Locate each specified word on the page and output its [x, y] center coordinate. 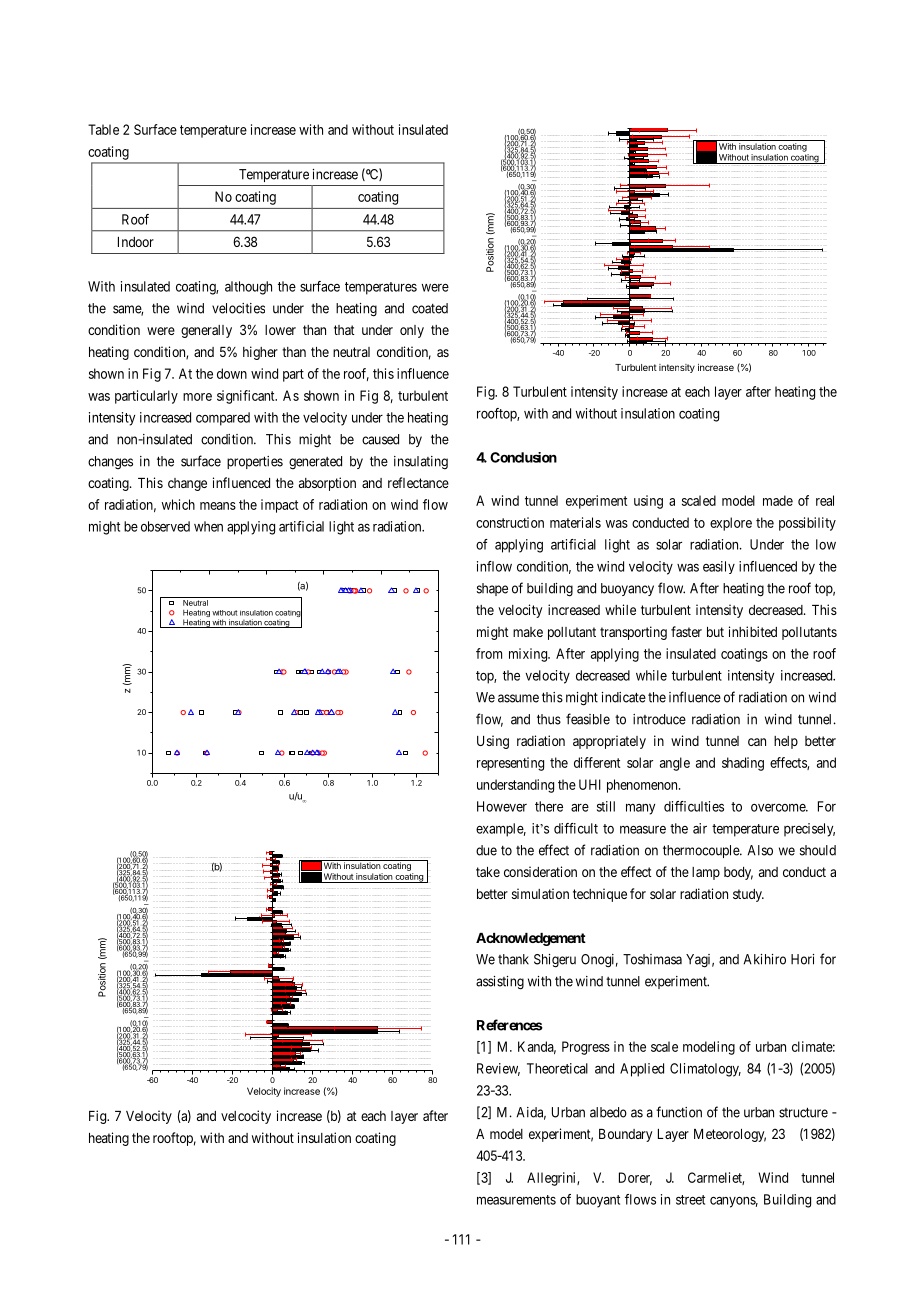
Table [103, 129]
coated [430, 308]
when [208, 526]
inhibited [753, 631]
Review [498, 1069]
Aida [531, 1113]
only [412, 331]
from [489, 653]
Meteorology [730, 1135]
